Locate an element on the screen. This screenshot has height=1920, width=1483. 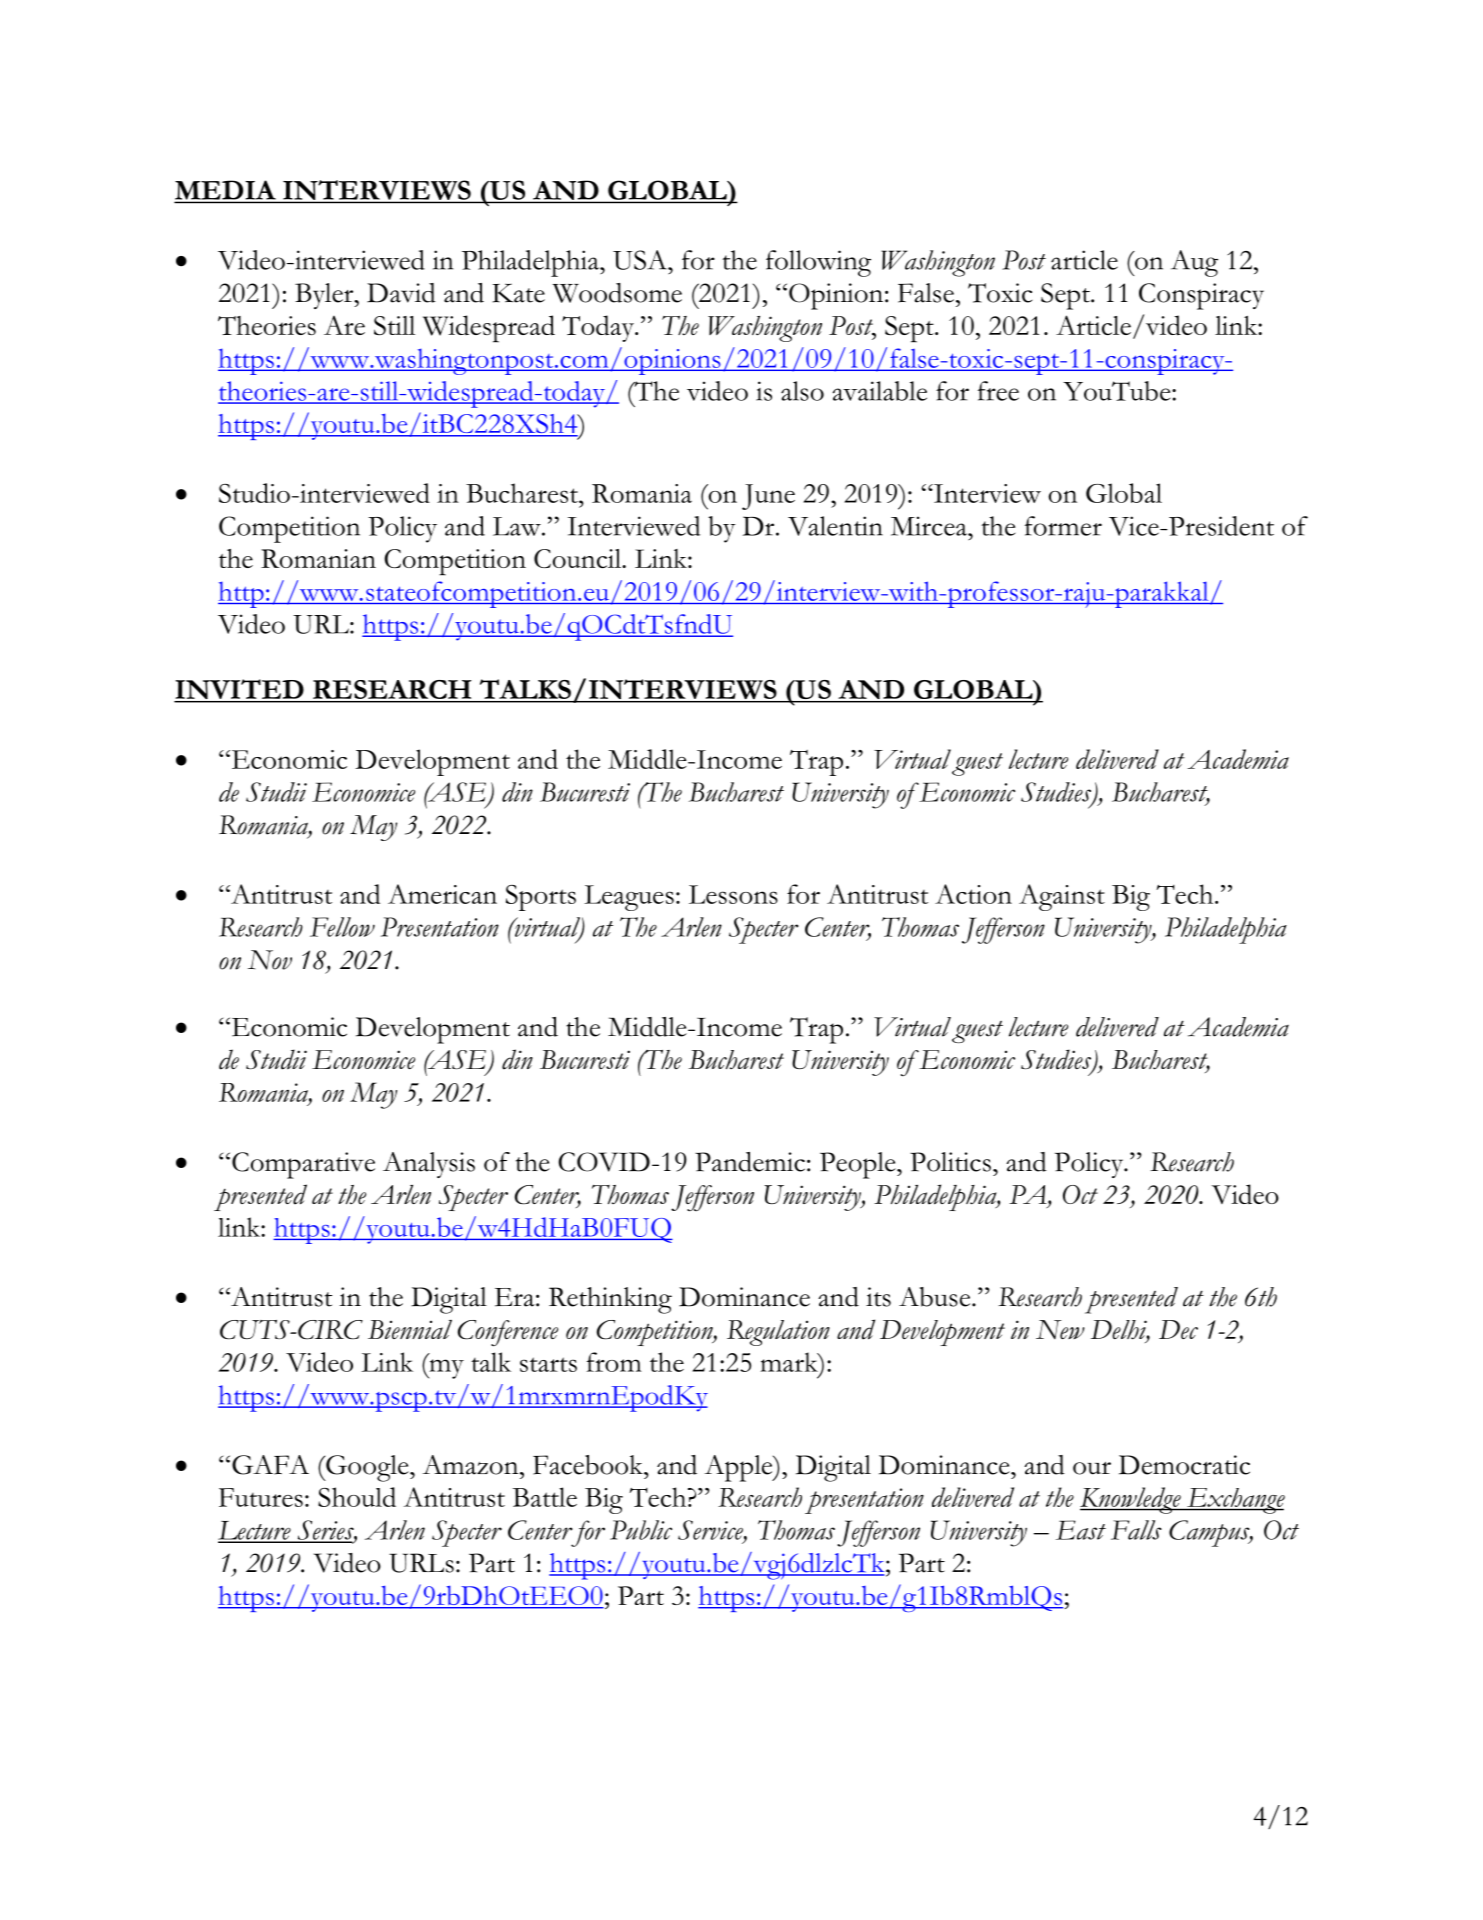
David is located at coordinates (401, 293).
